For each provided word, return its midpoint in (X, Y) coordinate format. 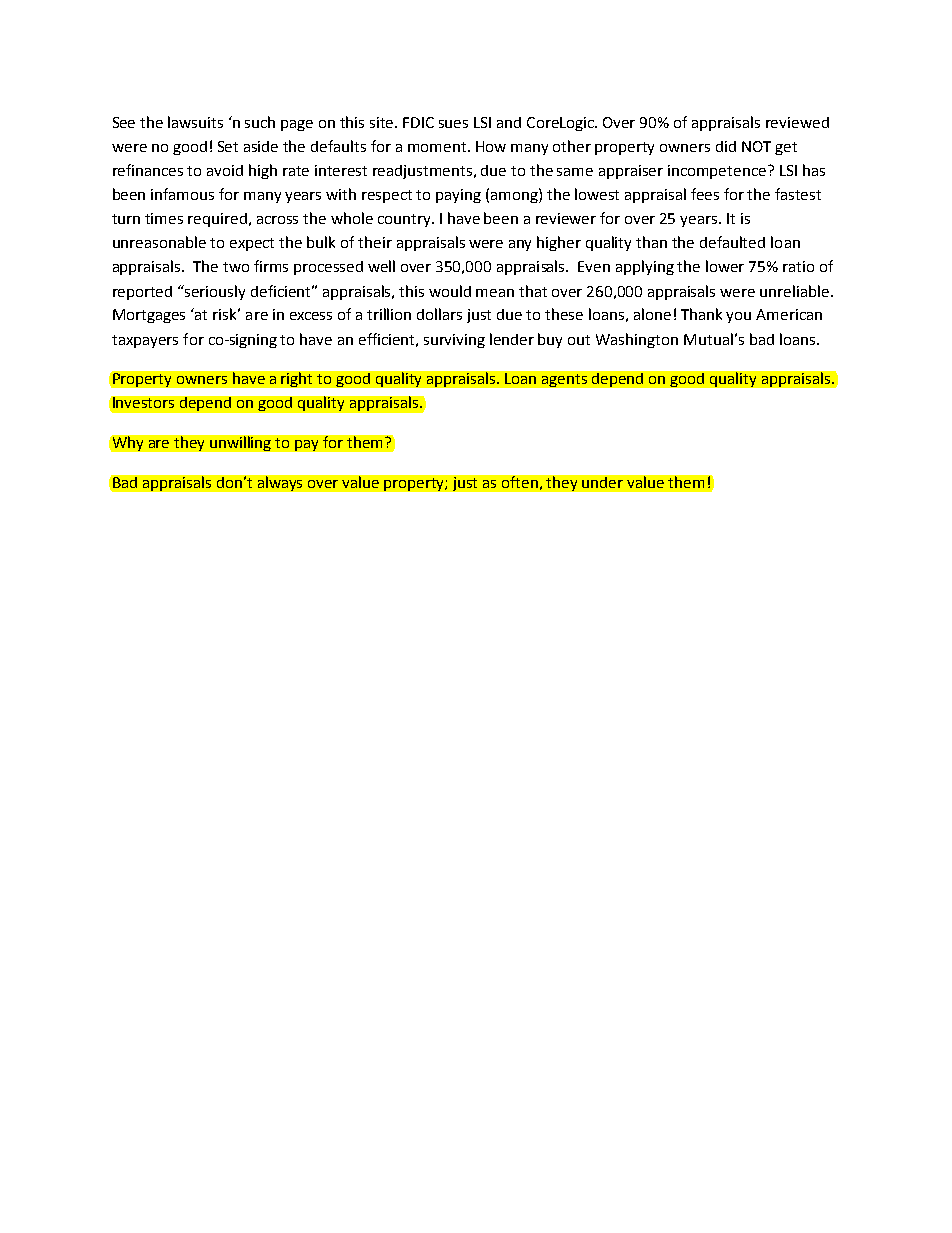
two (236, 267)
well (381, 266)
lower (725, 266)
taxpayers (145, 341)
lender (512, 339)
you (738, 317)
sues (453, 124)
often (520, 482)
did (726, 146)
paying (458, 196)
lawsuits (195, 122)
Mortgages (149, 316)
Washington (637, 340)
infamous (182, 194)
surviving (454, 341)
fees (705, 194)
